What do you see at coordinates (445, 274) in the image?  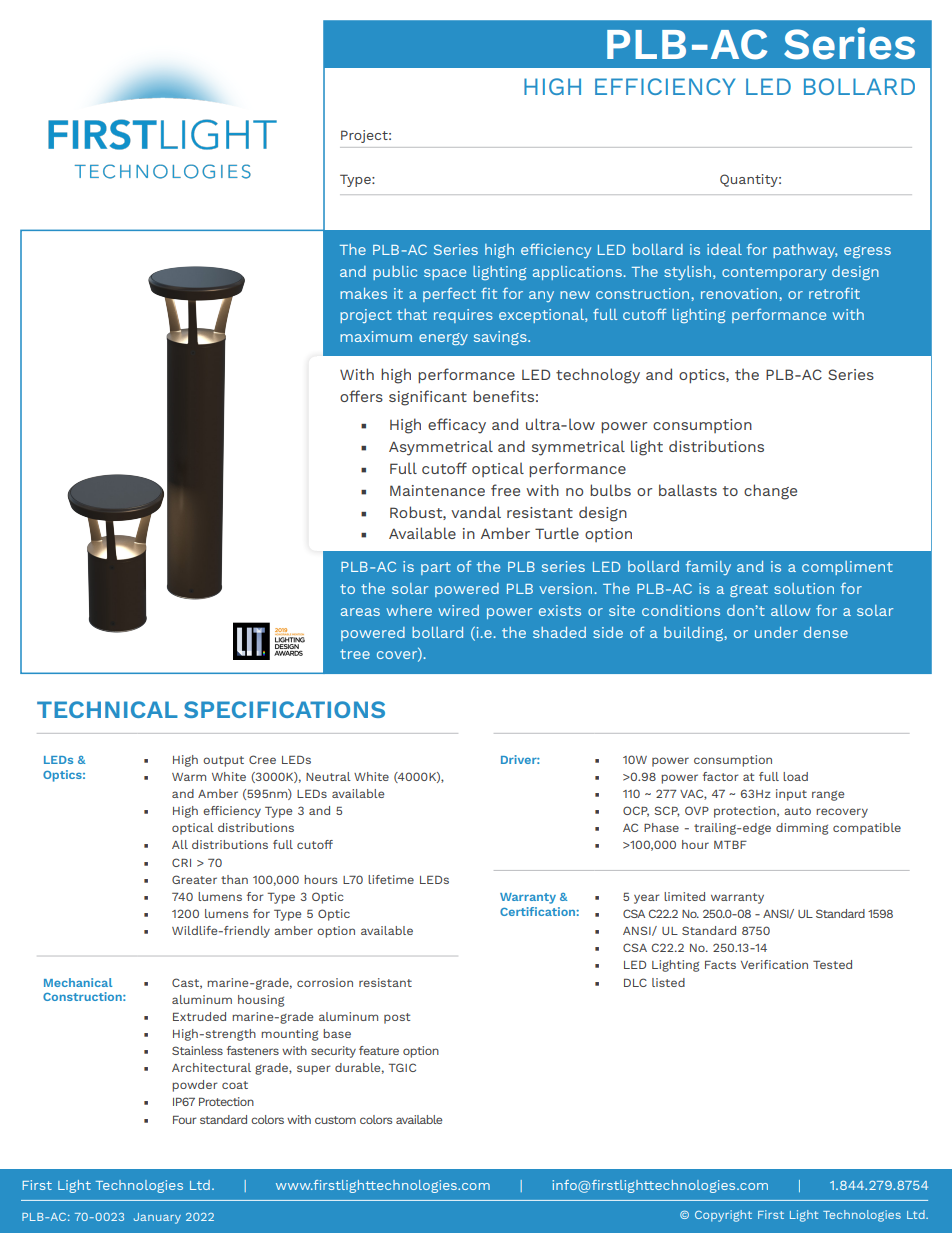 I see `space` at bounding box center [445, 274].
